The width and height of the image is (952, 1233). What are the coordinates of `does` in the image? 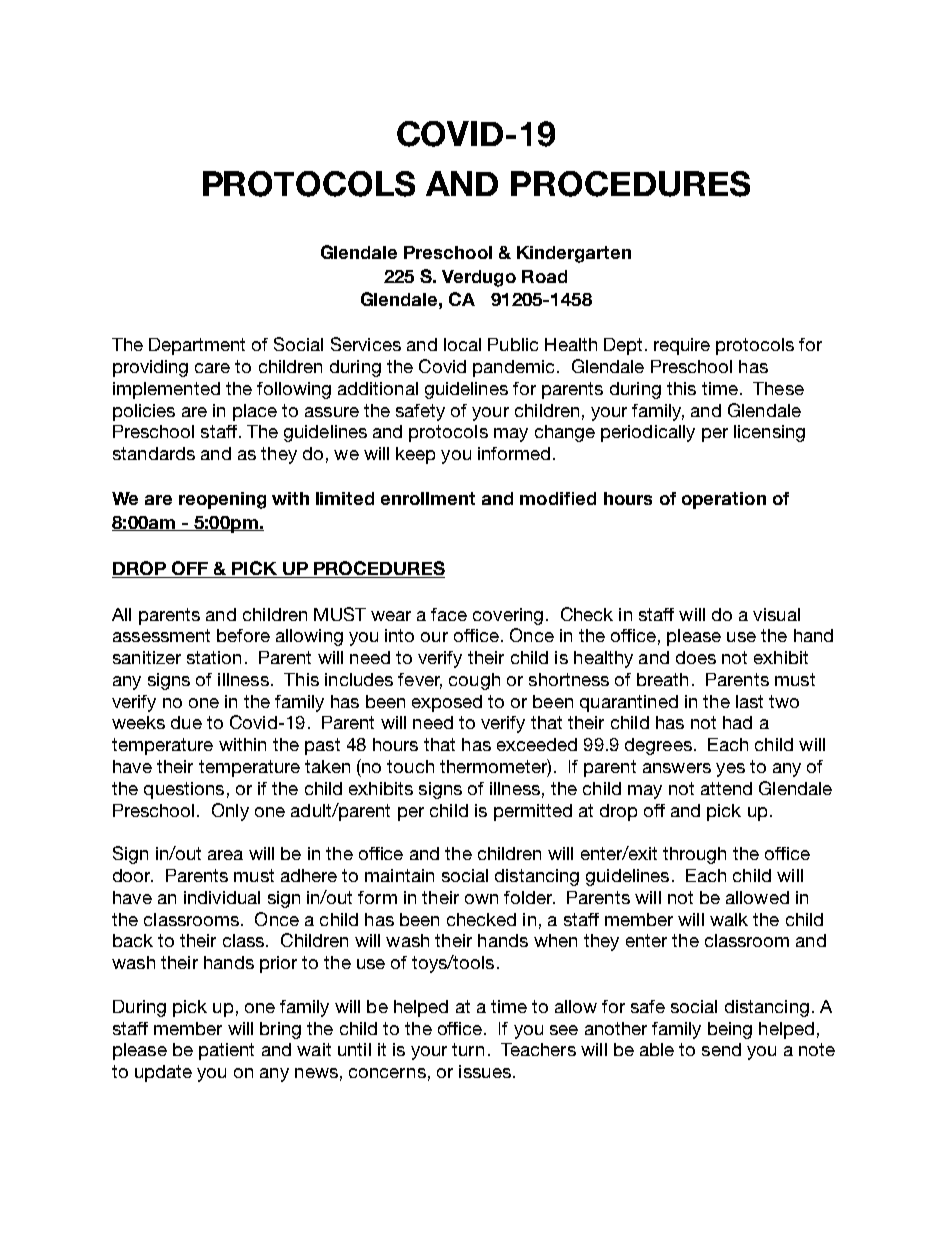 It's located at (696, 657).
